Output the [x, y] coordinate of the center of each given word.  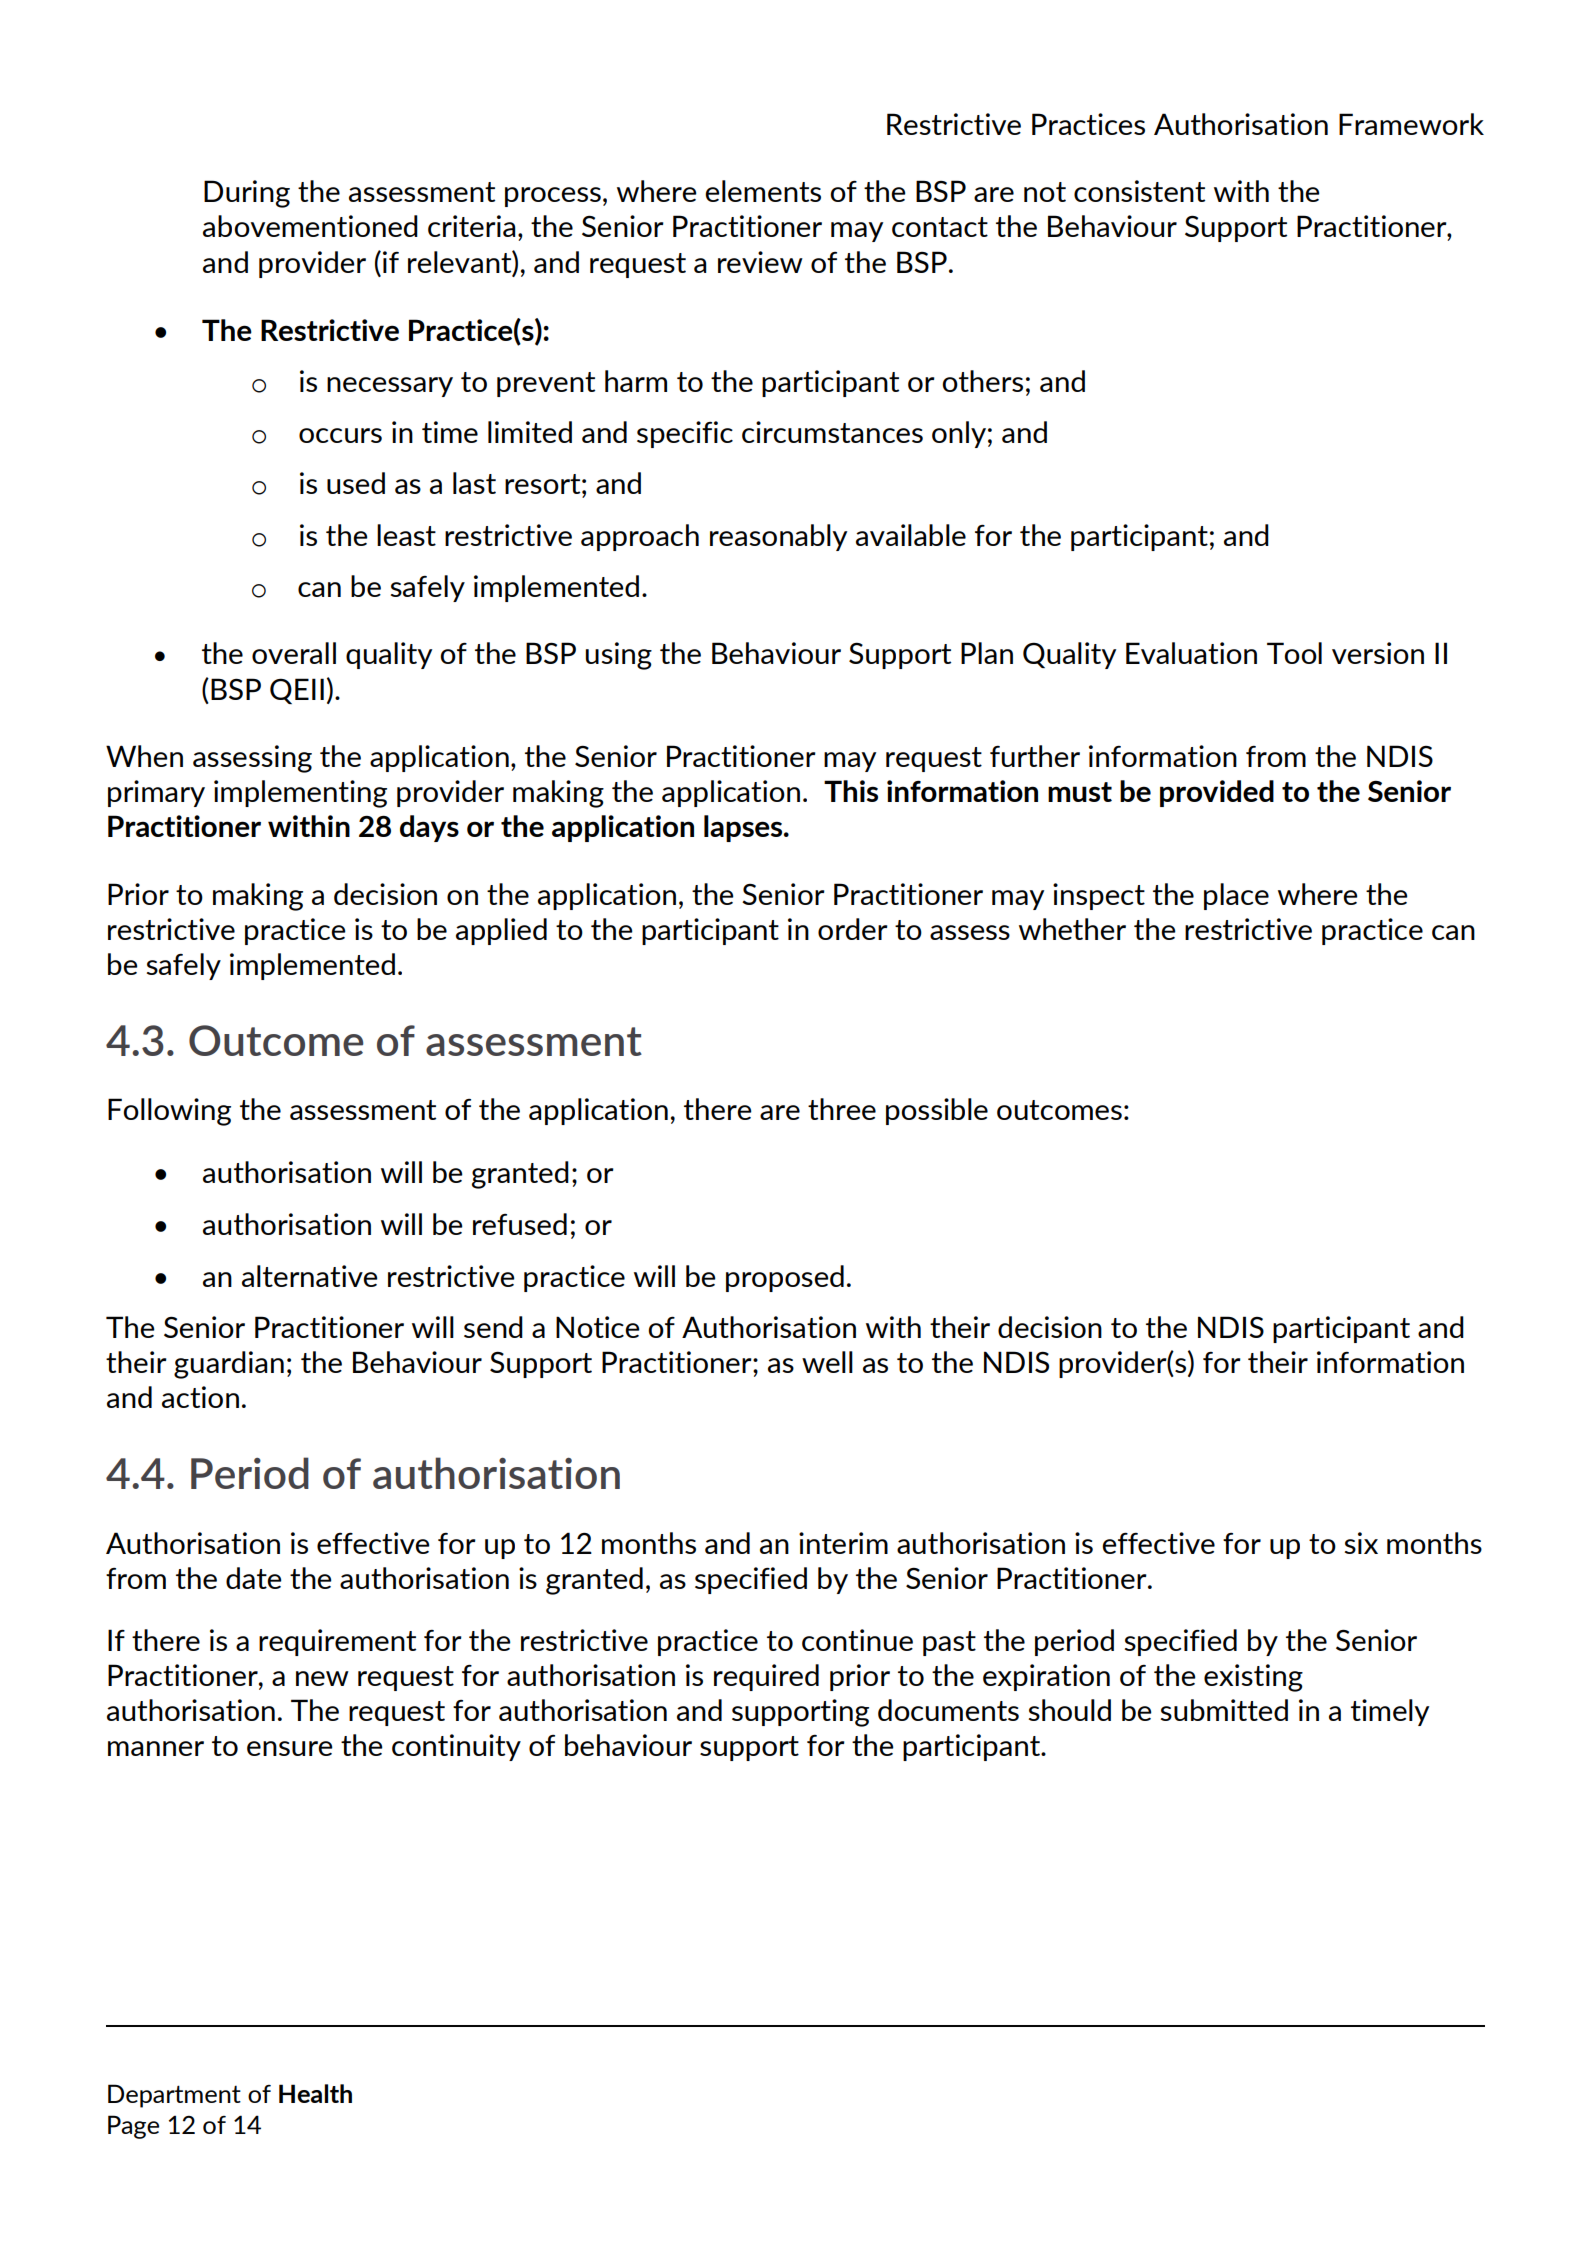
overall [294, 653]
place [1236, 896]
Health [315, 2093]
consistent [1139, 191]
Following [169, 1112]
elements [763, 191]
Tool [1294, 653]
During [247, 194]
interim [843, 1543]
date [254, 1578]
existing [1253, 1678]
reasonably [778, 537]
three [842, 1109]
